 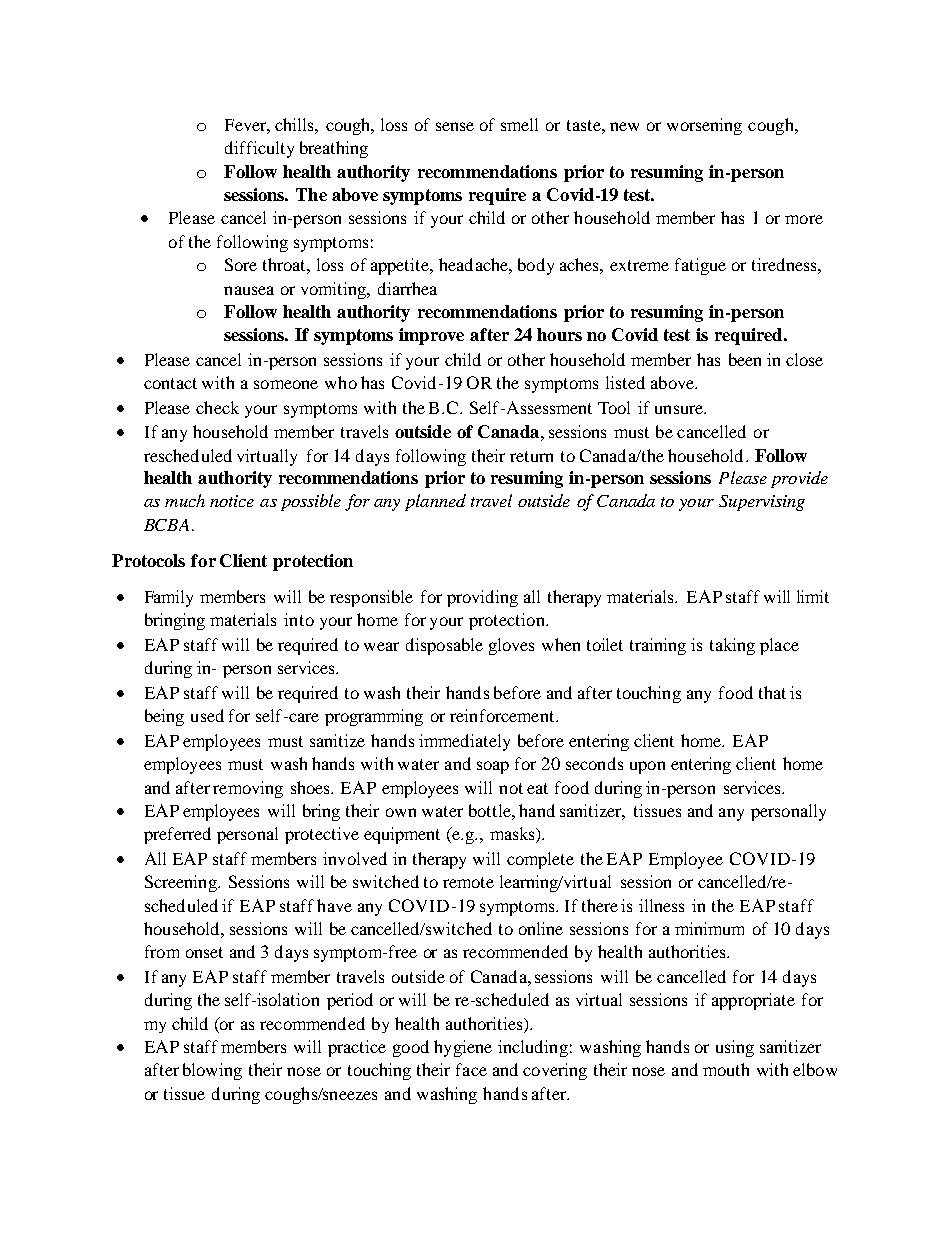 What do you see at coordinates (772, 692) in the page?
I see `that` at bounding box center [772, 692].
